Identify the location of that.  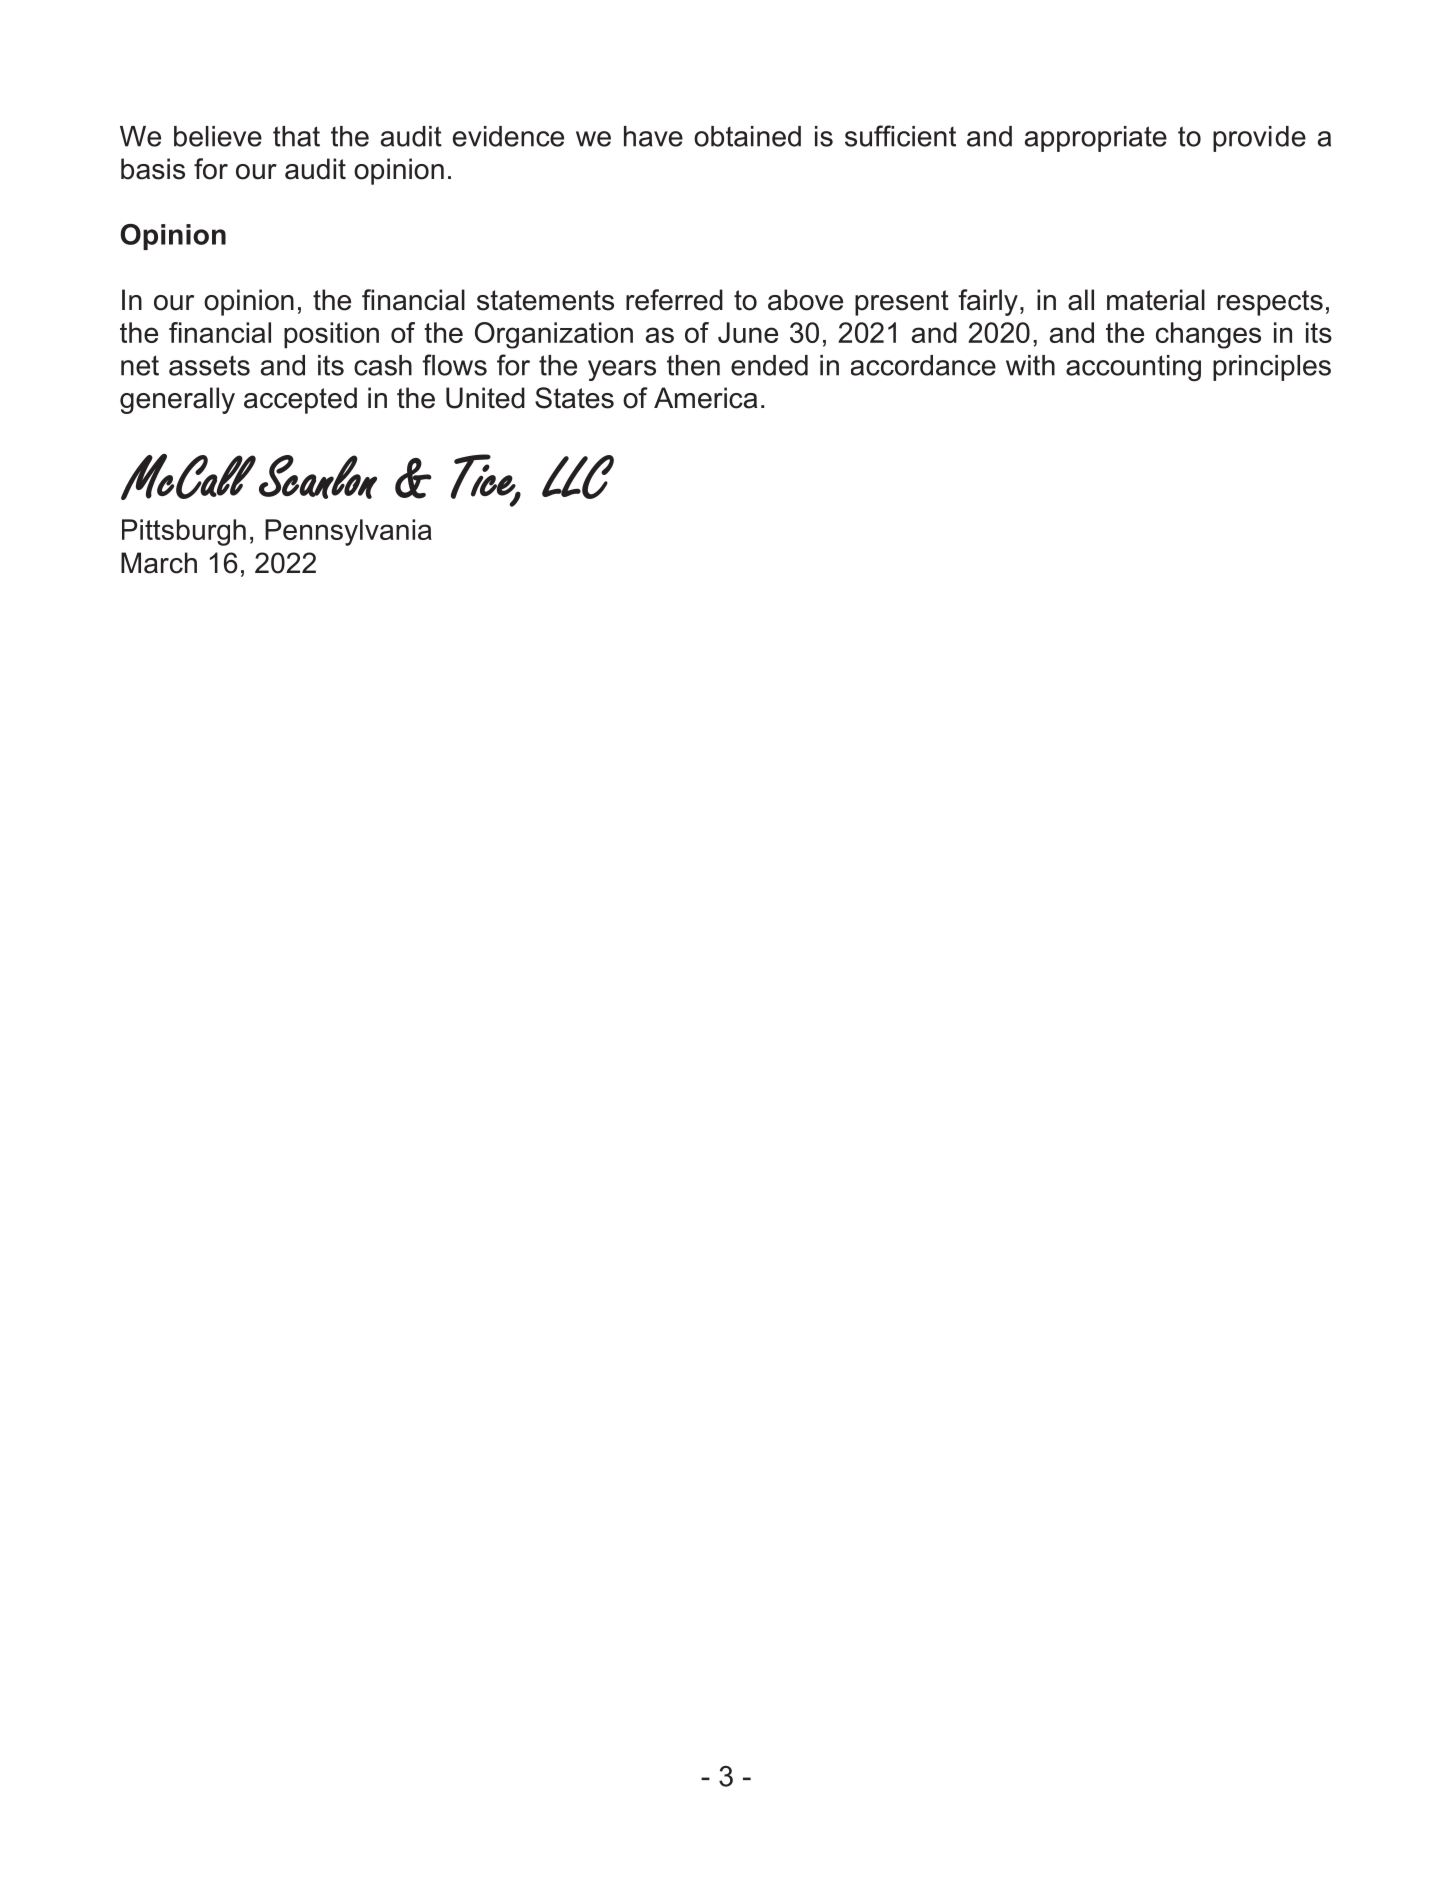
(296, 136).
